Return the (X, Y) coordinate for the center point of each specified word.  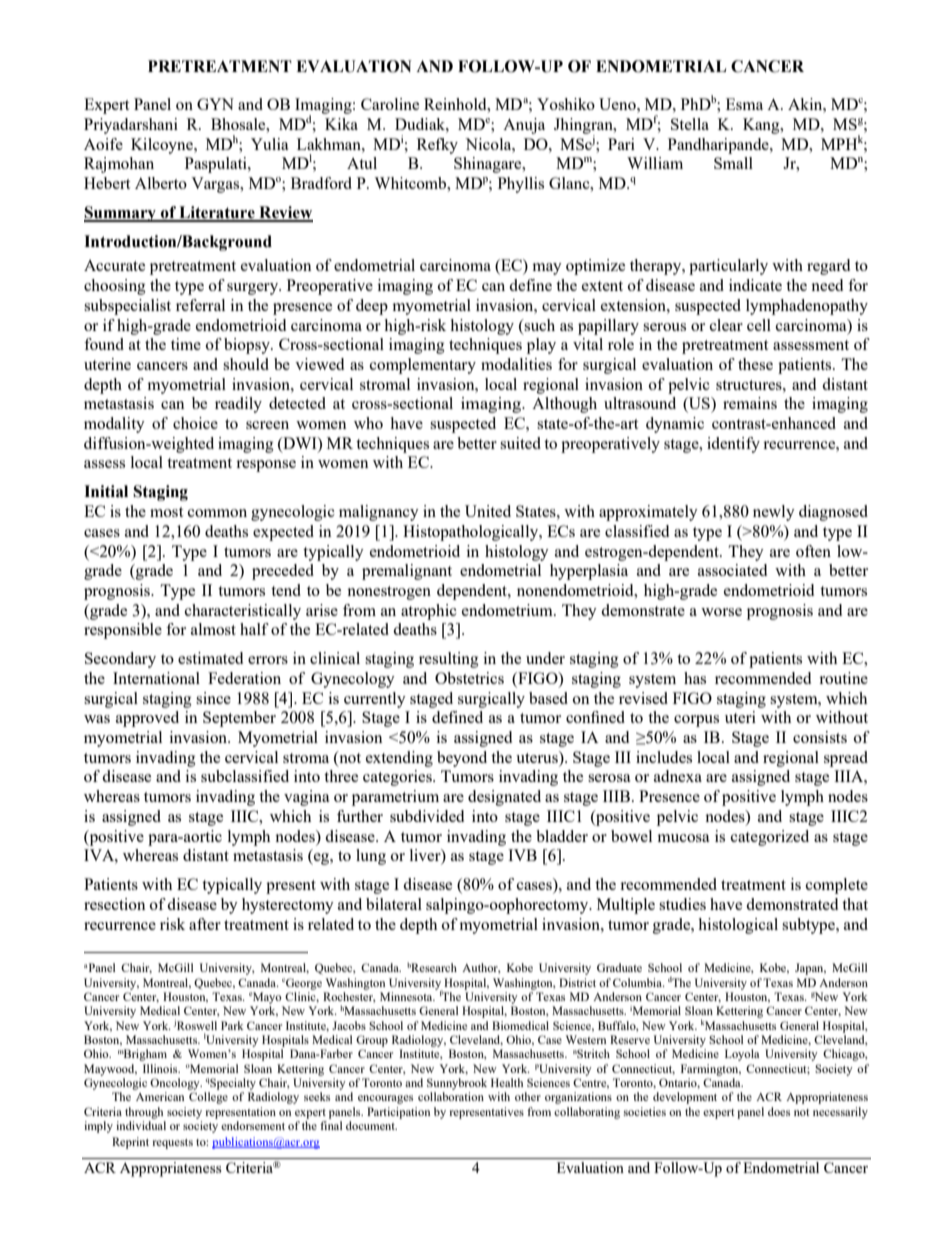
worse (721, 612)
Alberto (161, 183)
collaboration (451, 1096)
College (208, 1098)
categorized (770, 838)
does (779, 1111)
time (186, 344)
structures (750, 385)
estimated (210, 658)
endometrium (508, 610)
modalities (516, 364)
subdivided (427, 816)
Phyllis (521, 185)
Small (733, 163)
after (205, 924)
